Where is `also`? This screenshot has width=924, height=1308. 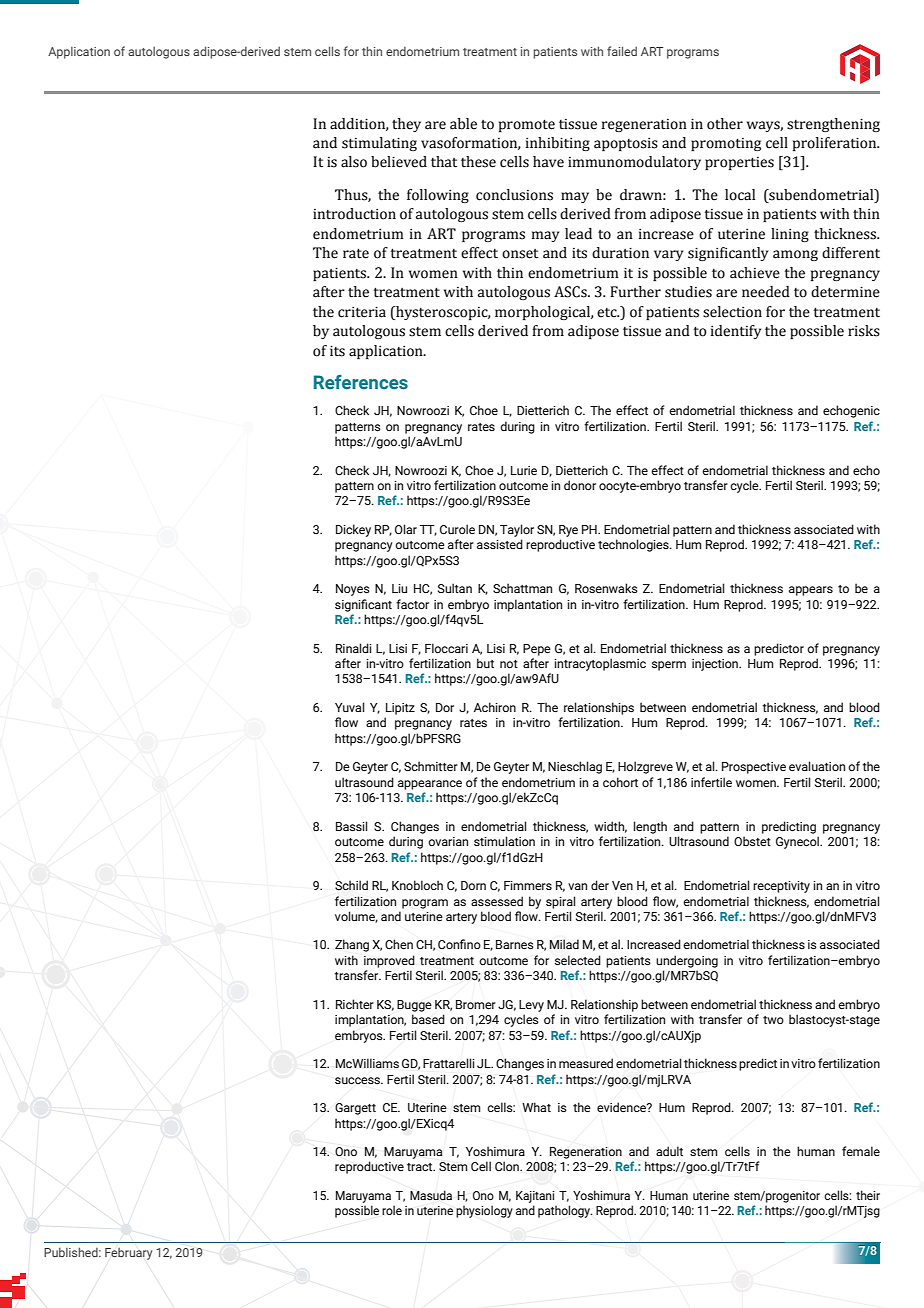 also is located at coordinates (354, 162).
